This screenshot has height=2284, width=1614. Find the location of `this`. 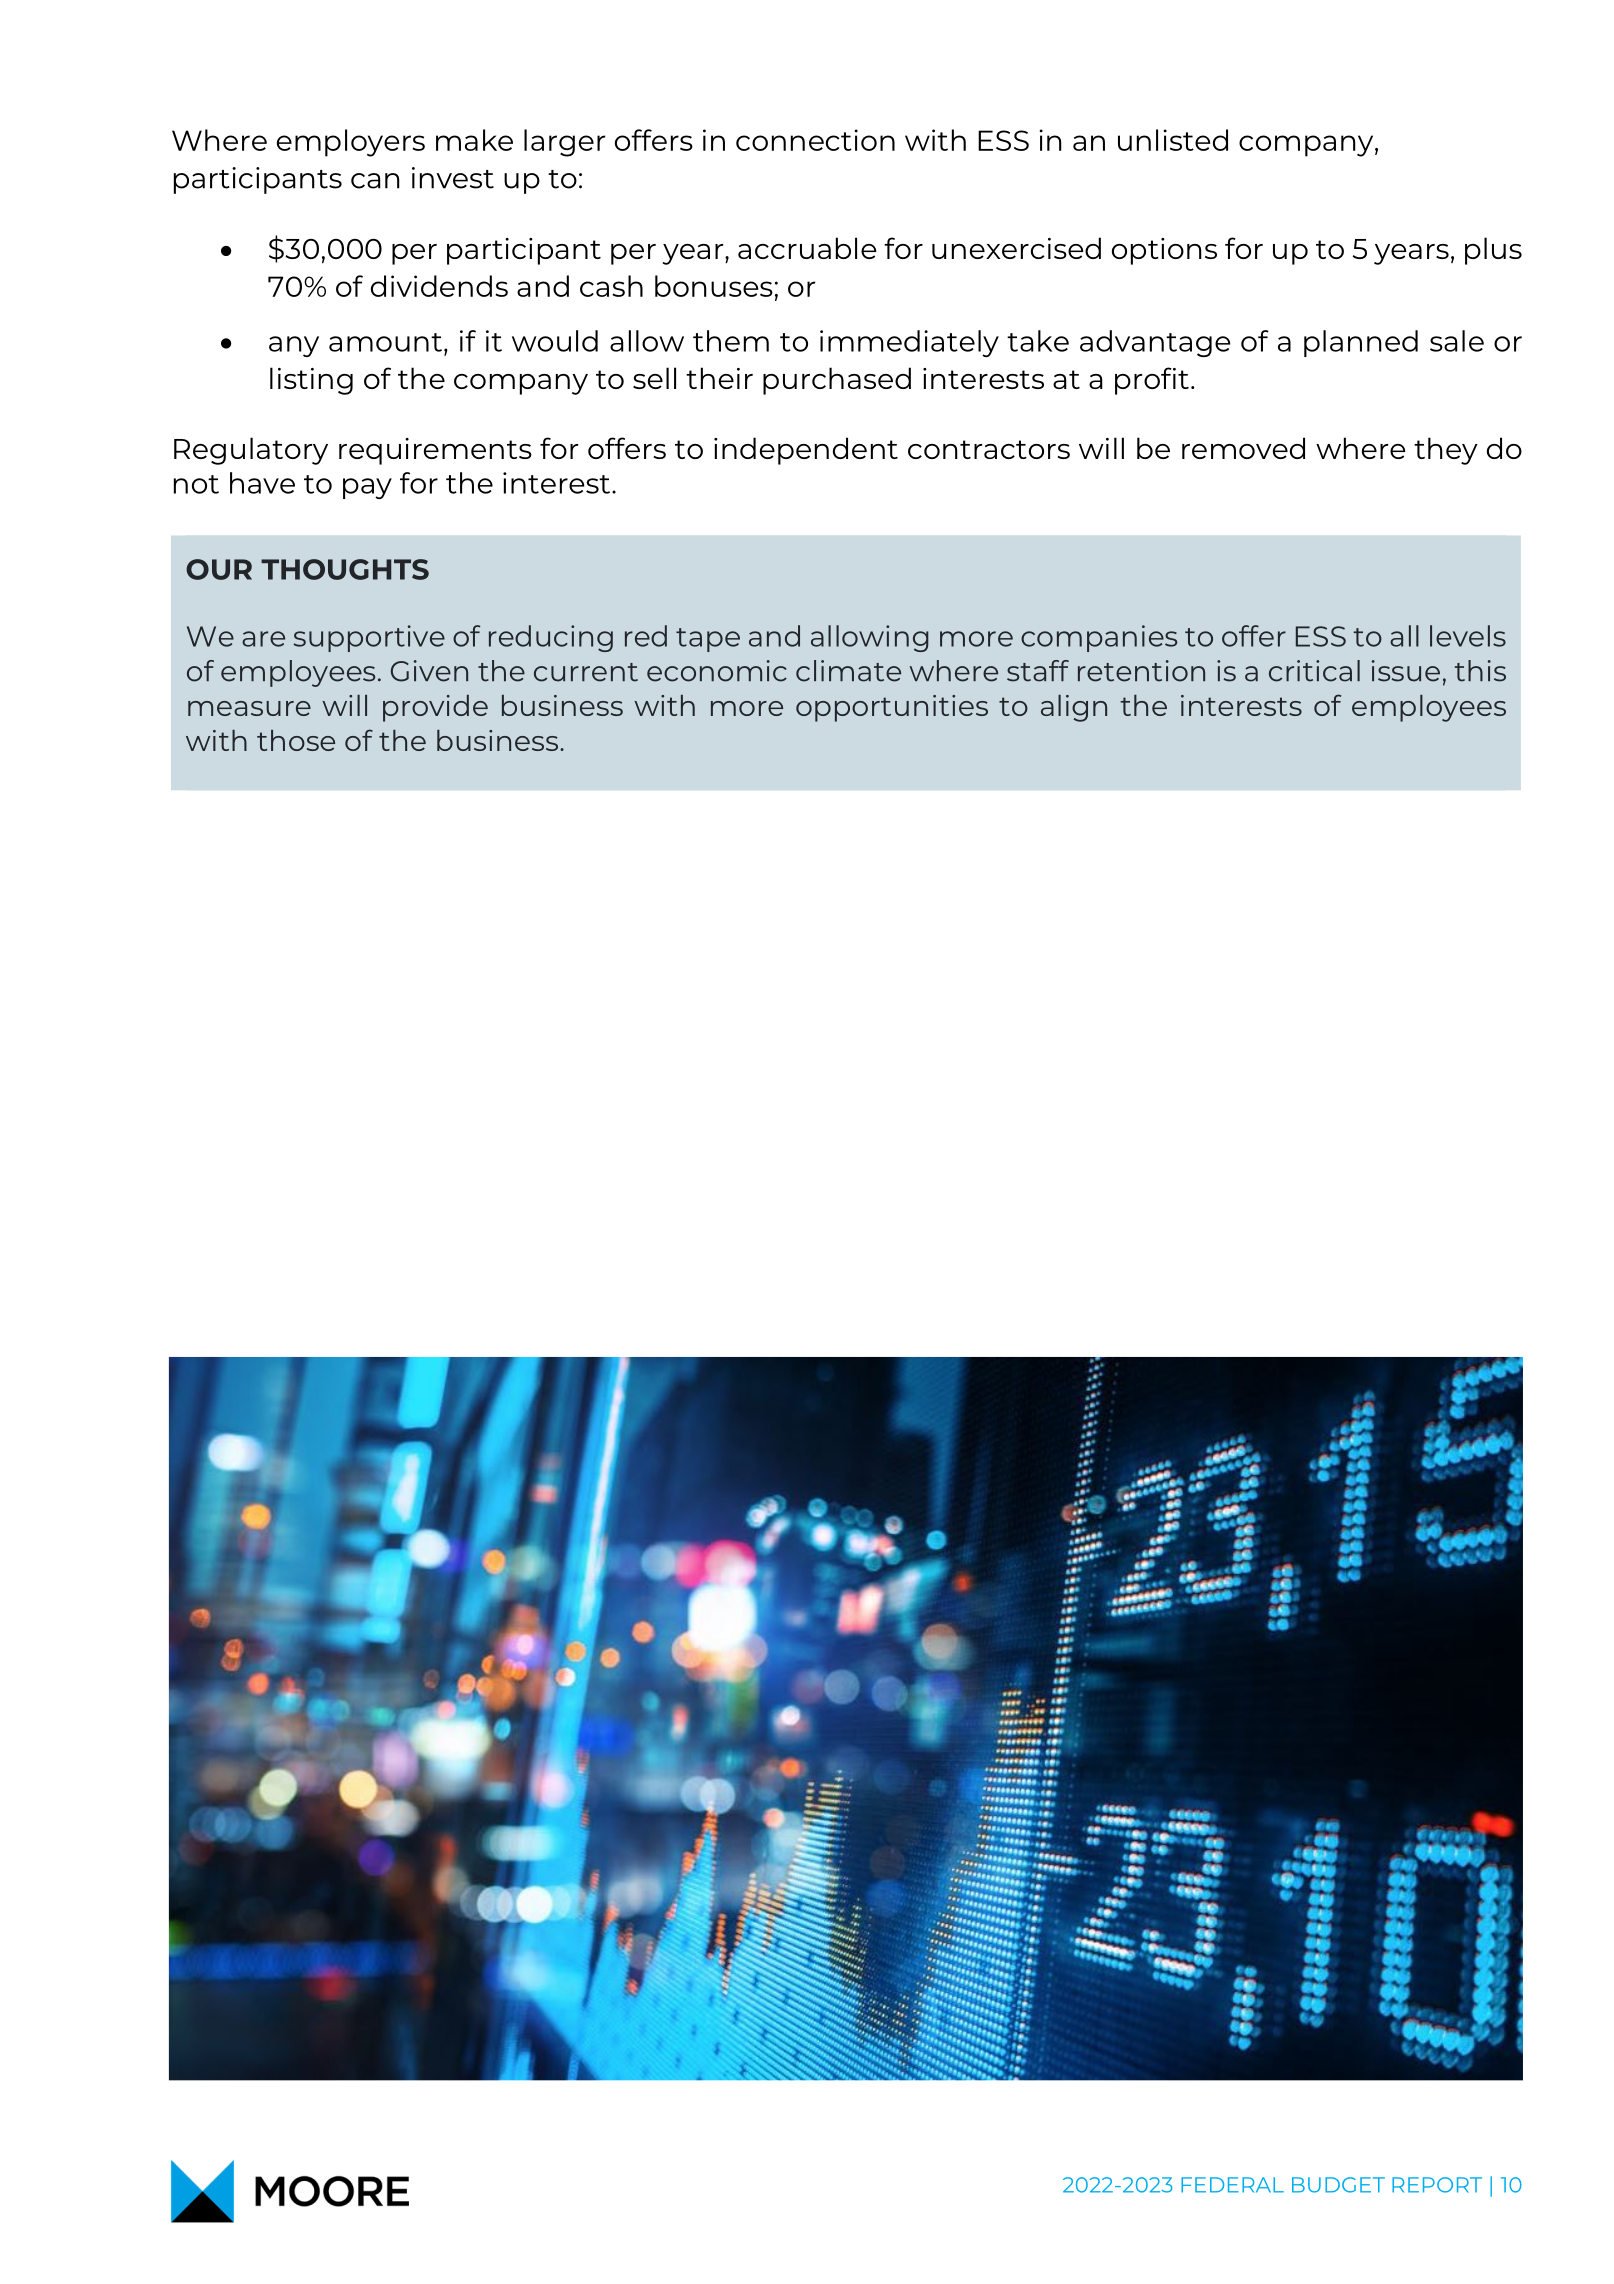

this is located at coordinates (1480, 671).
